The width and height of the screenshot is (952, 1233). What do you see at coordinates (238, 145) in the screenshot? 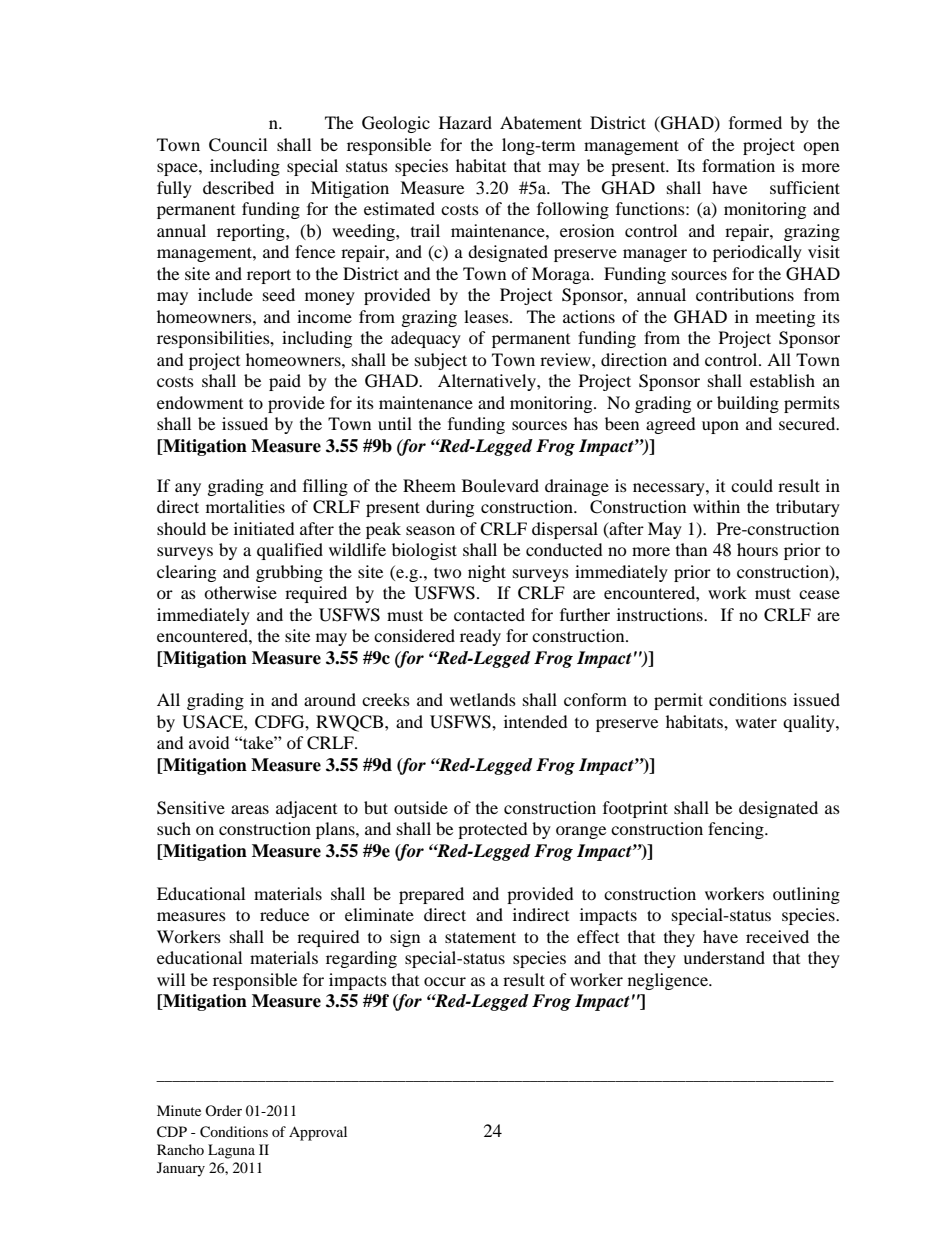
I see `Council` at bounding box center [238, 145].
